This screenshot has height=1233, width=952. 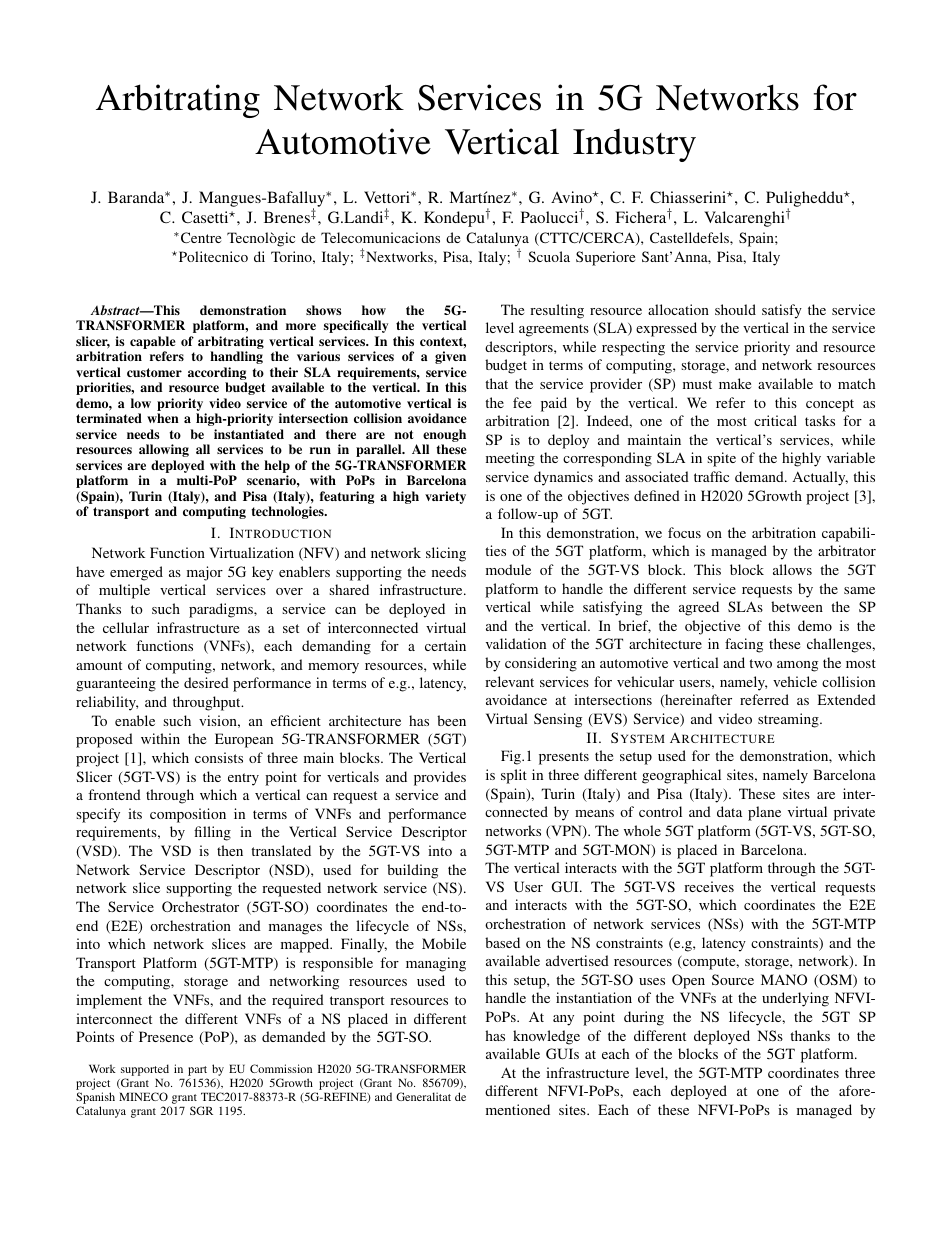 What do you see at coordinates (634, 145) in the screenshot?
I see `Industry` at bounding box center [634, 145].
